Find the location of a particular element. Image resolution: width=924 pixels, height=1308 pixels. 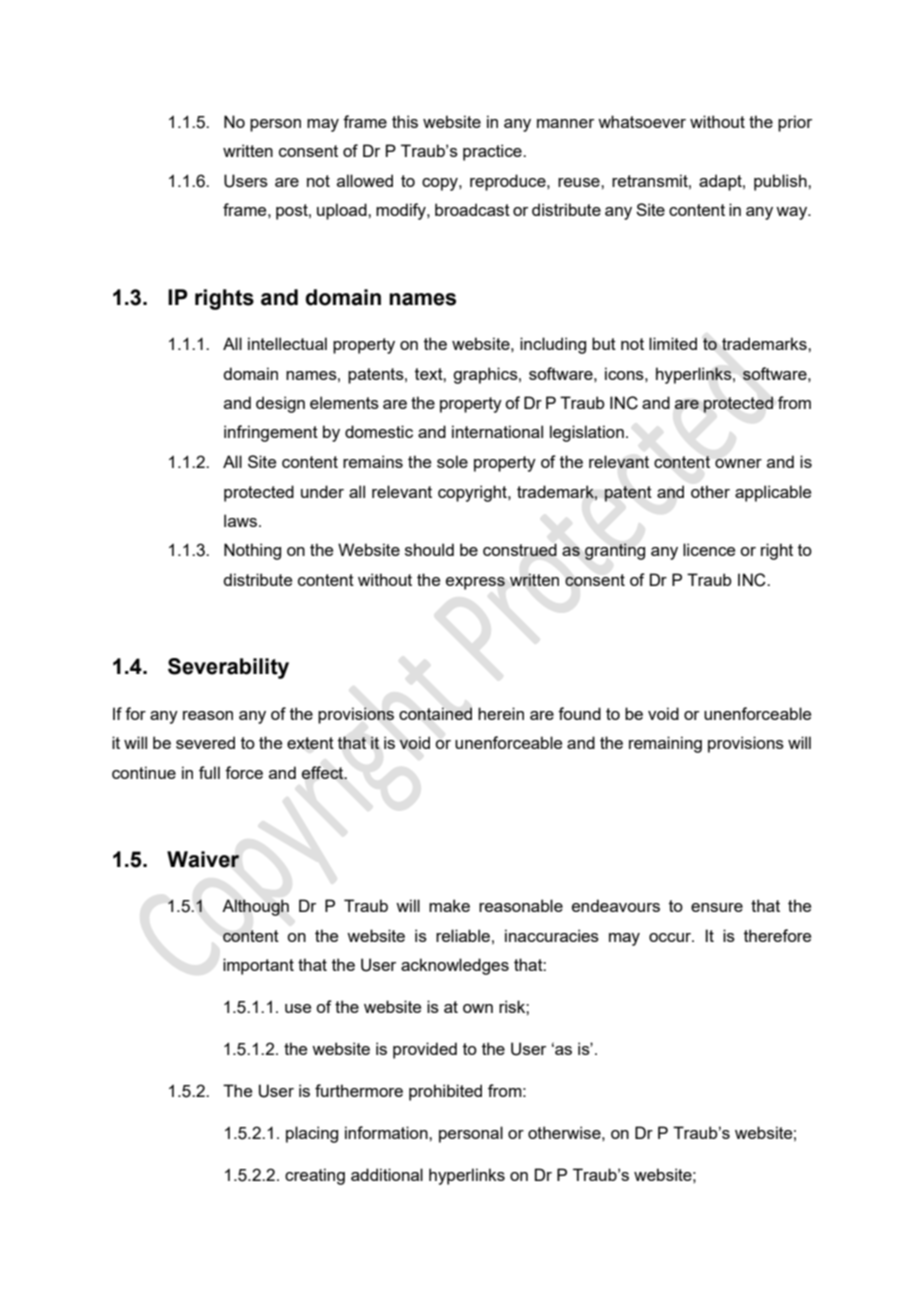

placing is located at coordinates (312, 1134).
